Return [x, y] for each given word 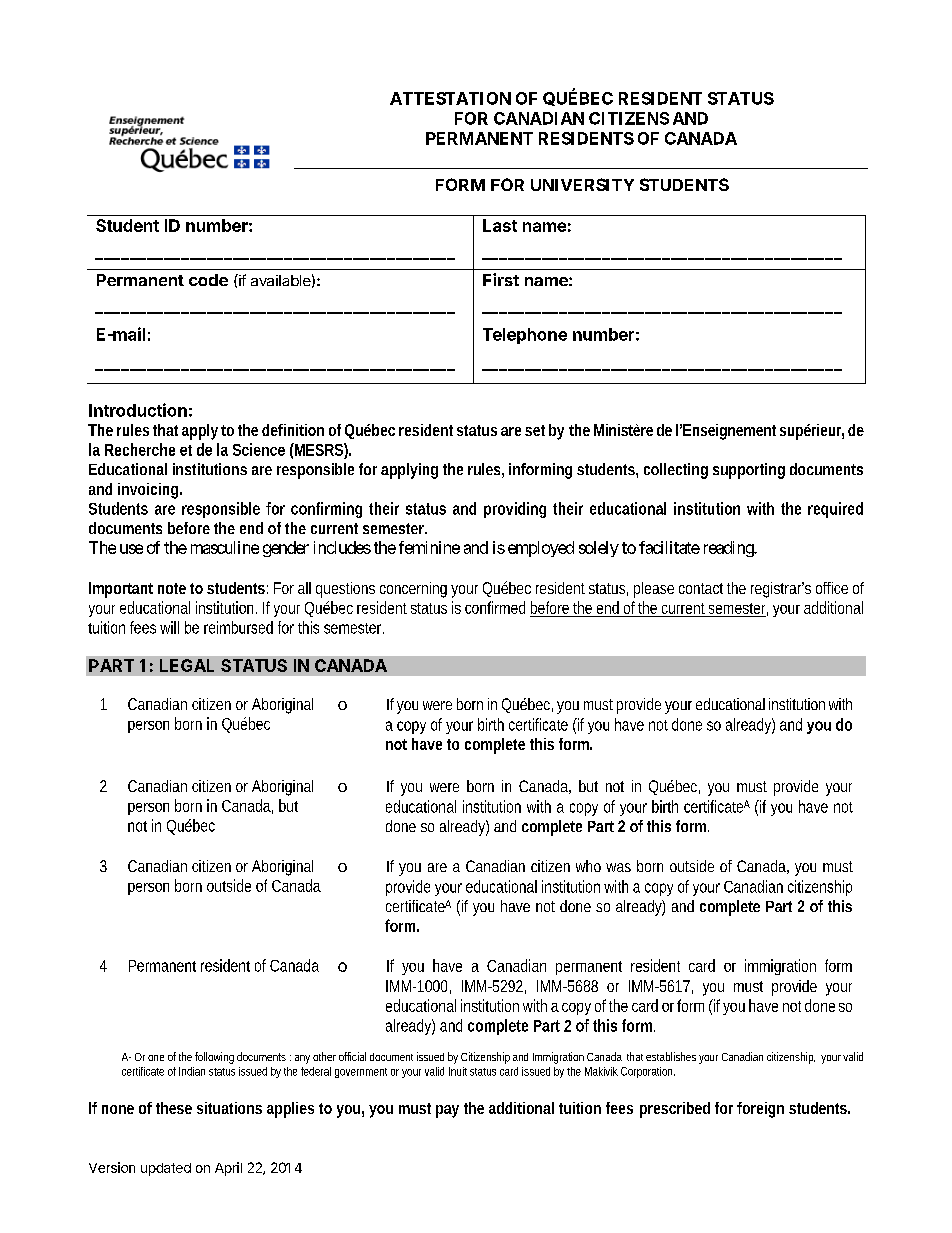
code [208, 280]
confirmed [495, 607]
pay [447, 1111]
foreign [760, 1110]
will [169, 627]
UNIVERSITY [582, 184]
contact [701, 588]
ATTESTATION [450, 98]
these [174, 1108]
